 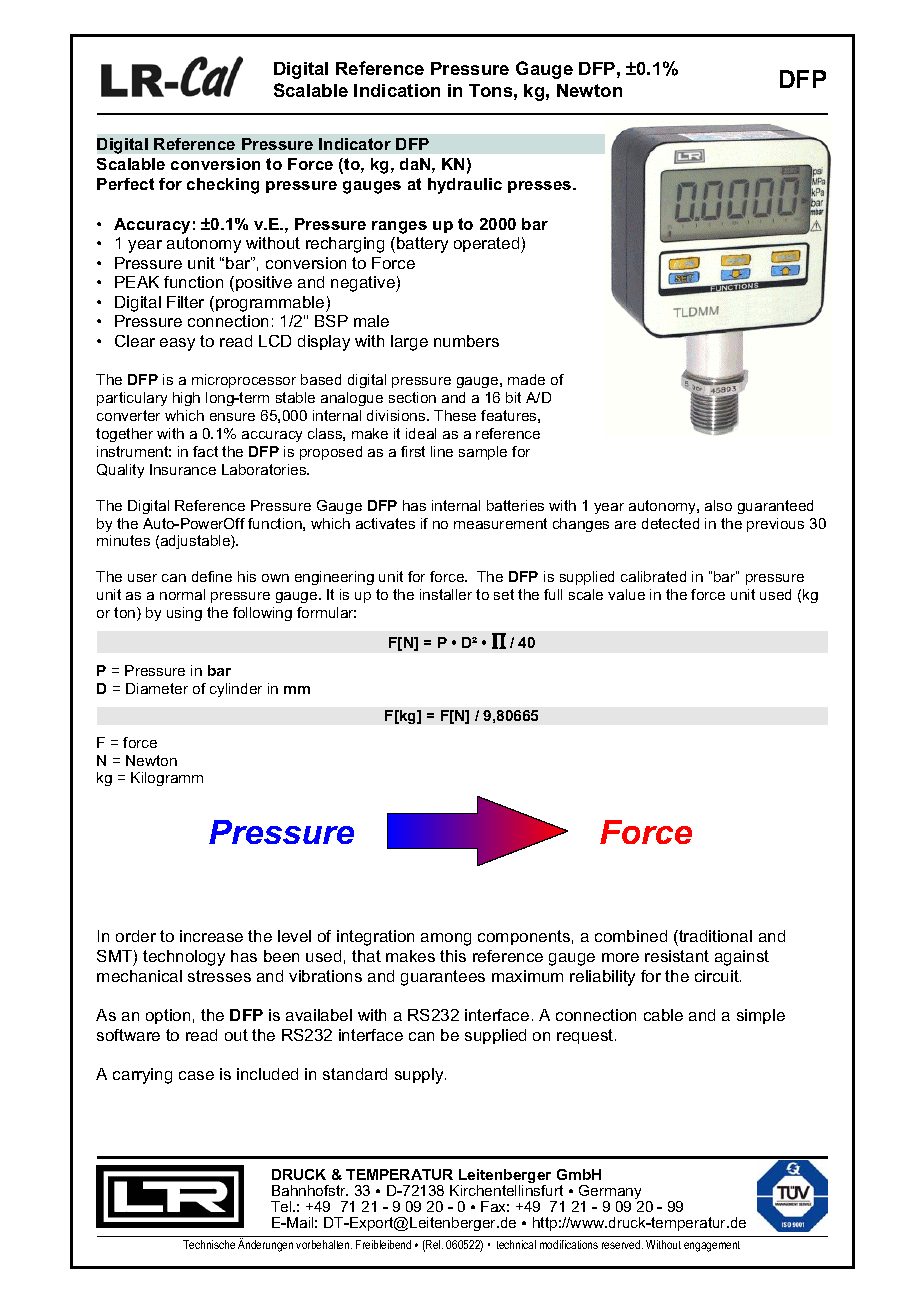 What do you see at coordinates (516, 1244) in the screenshot?
I see `technical` at bounding box center [516, 1244].
